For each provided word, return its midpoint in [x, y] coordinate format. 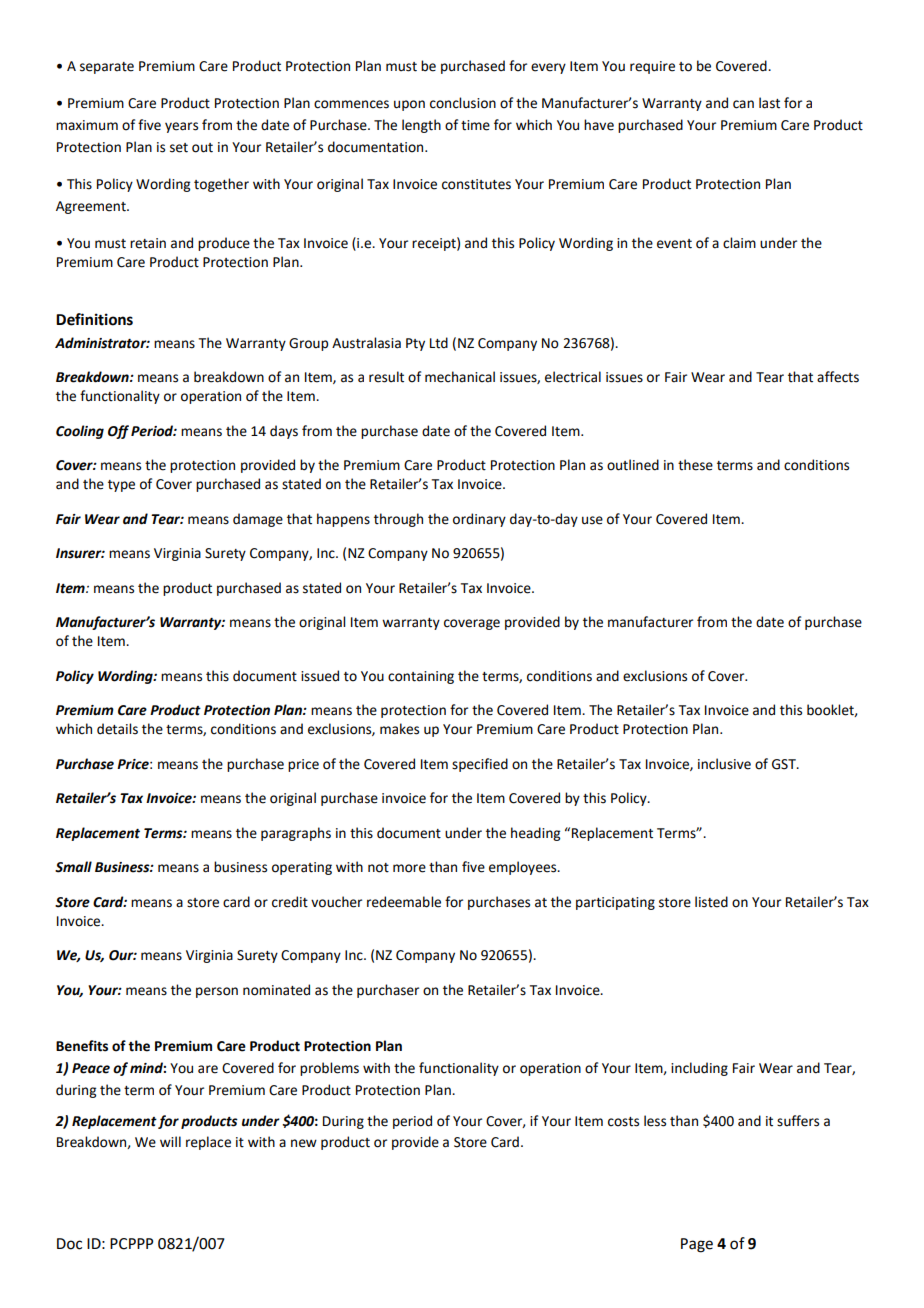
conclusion [463, 103]
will [170, 1141]
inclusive [724, 764]
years [181, 127]
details [117, 729]
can [743, 104]
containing [421, 677]
